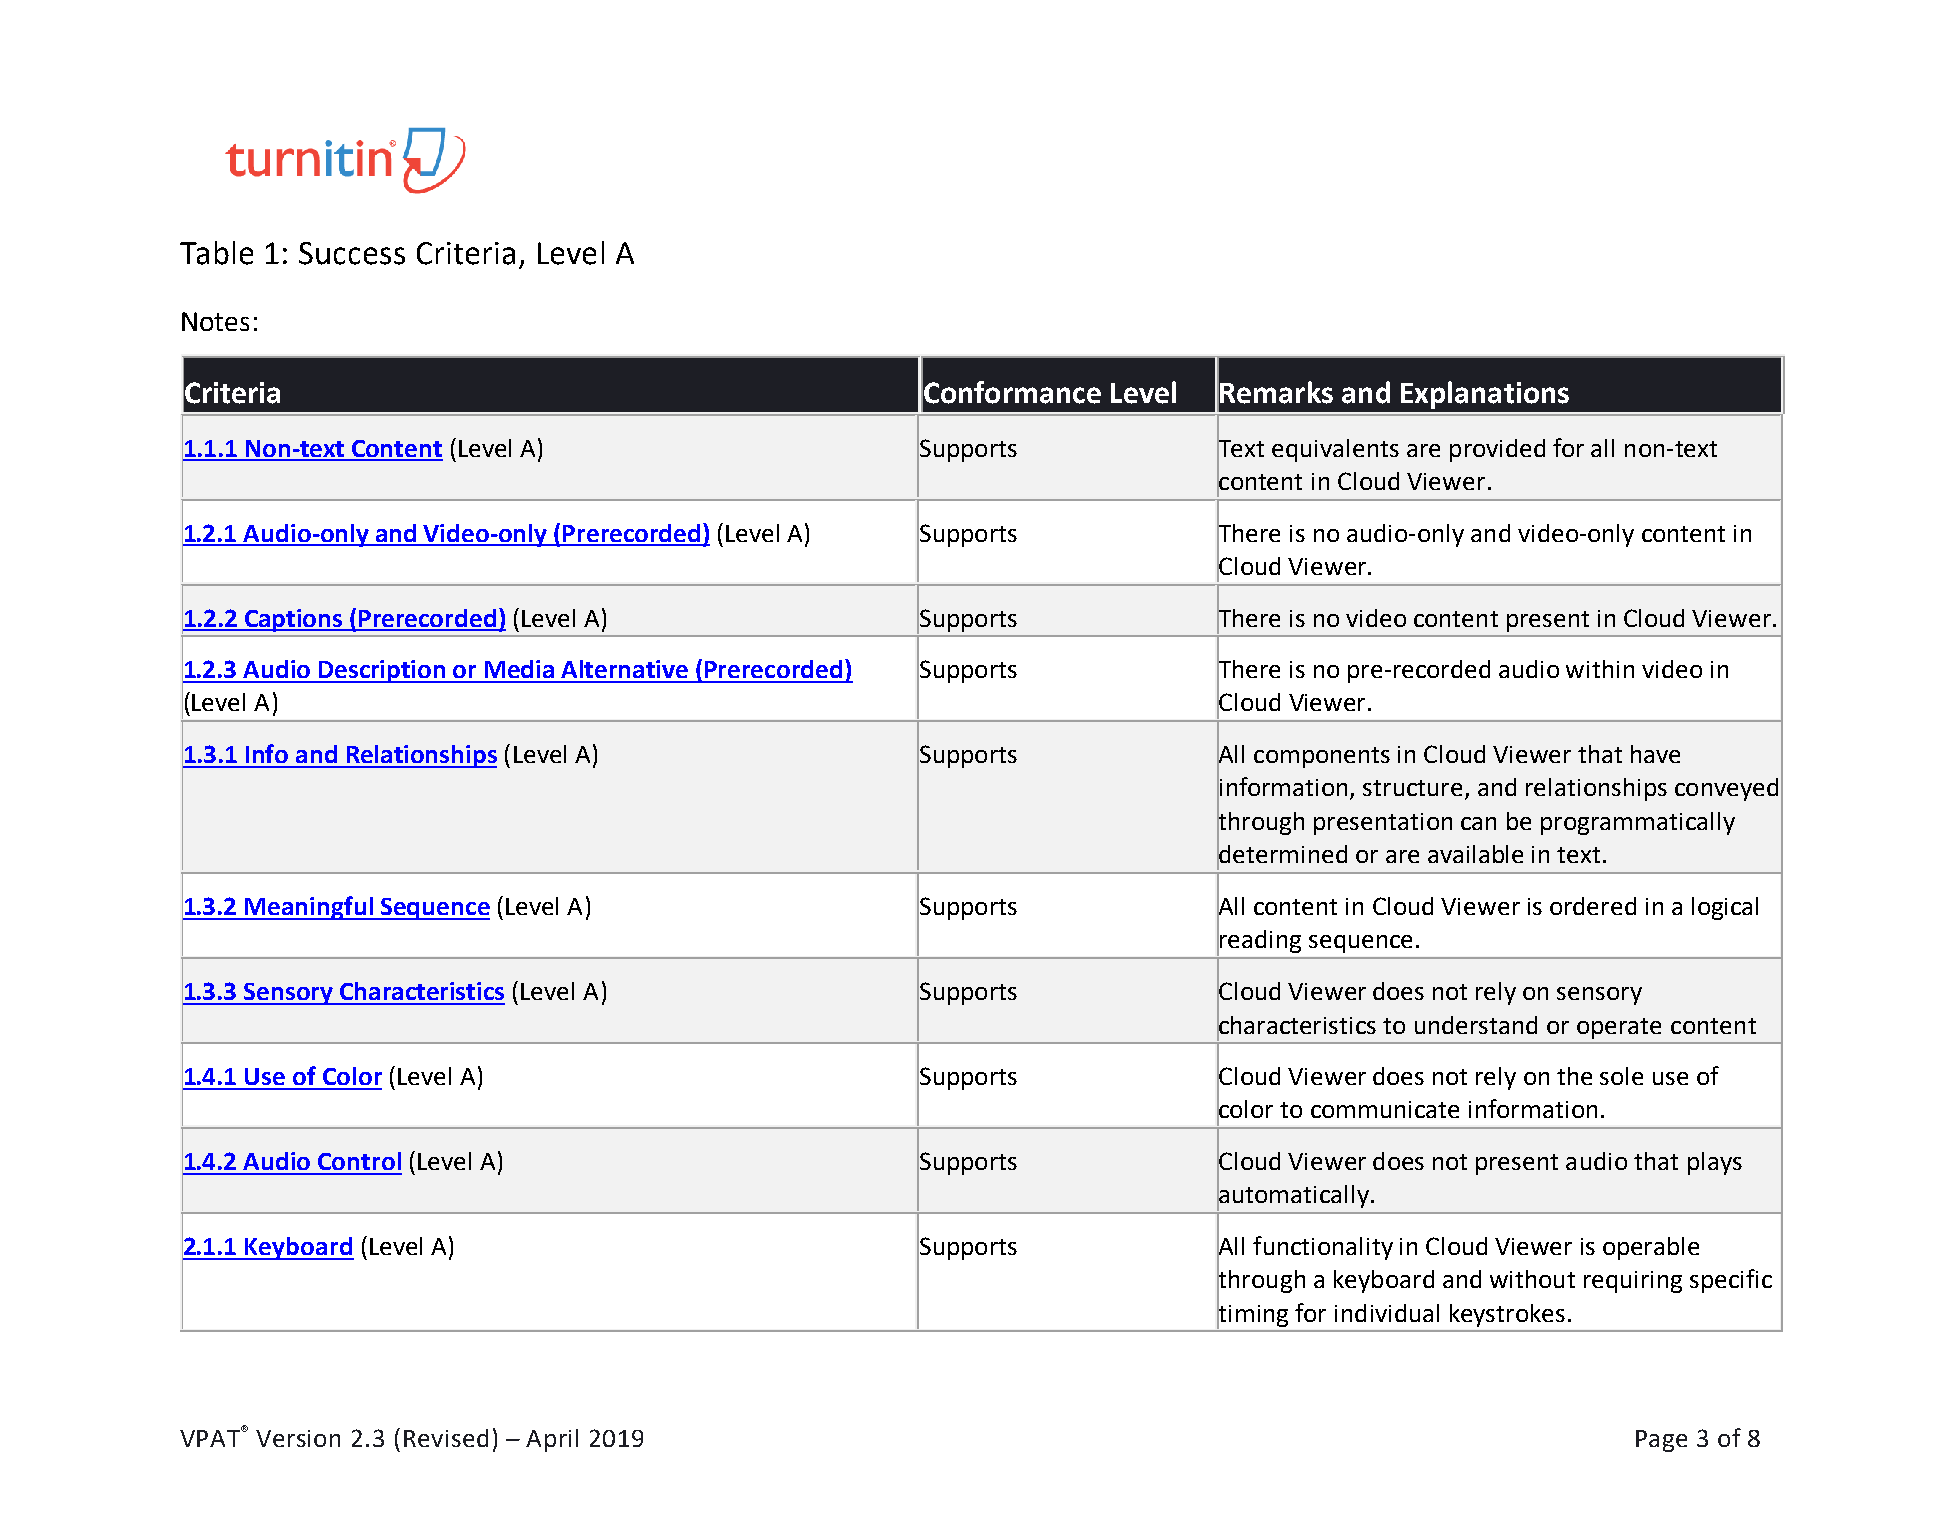 The image size is (1960, 1515). What do you see at coordinates (1385, 1109) in the screenshot?
I see `communicate` at bounding box center [1385, 1109].
